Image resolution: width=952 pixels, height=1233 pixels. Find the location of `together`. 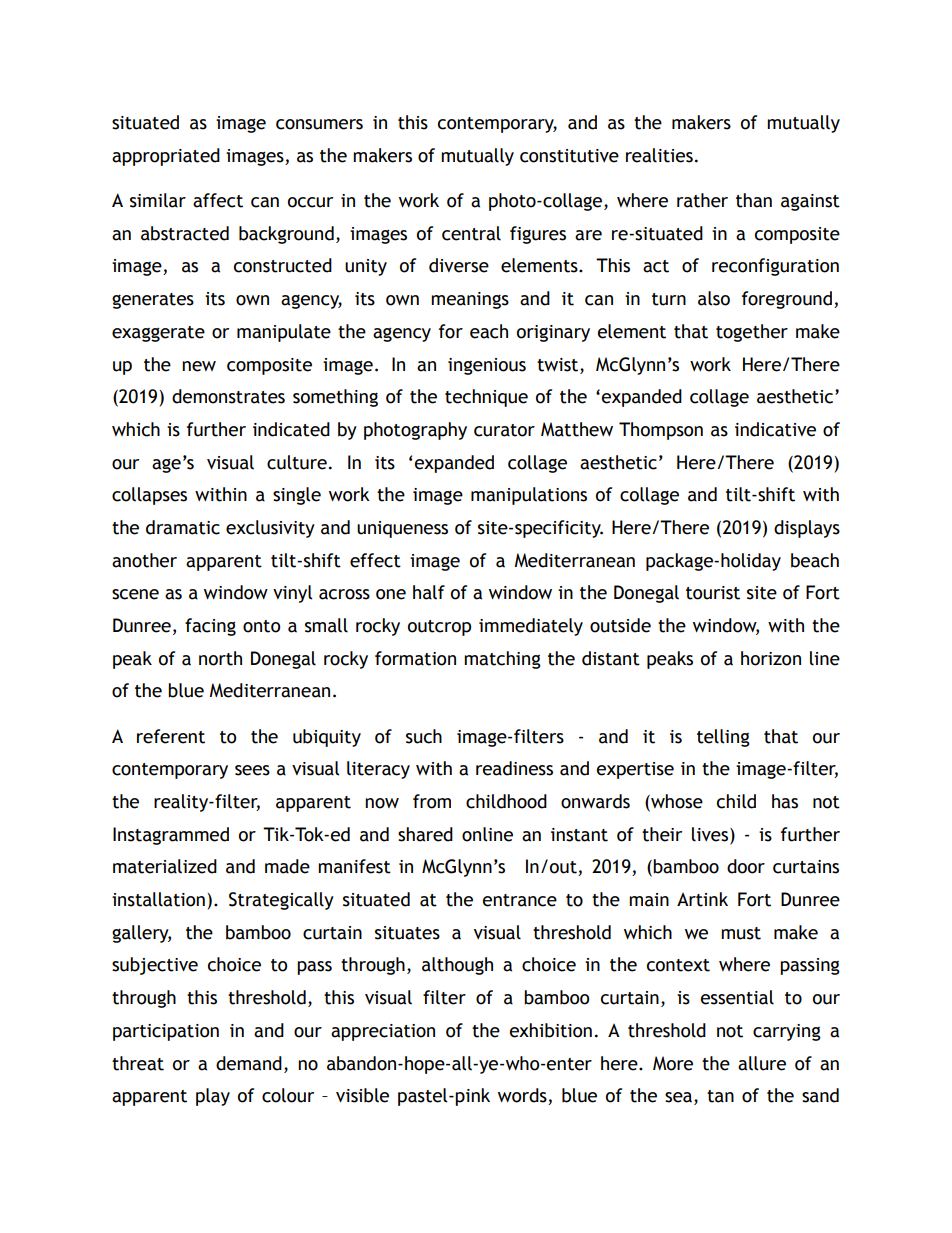

together is located at coordinates (752, 333).
